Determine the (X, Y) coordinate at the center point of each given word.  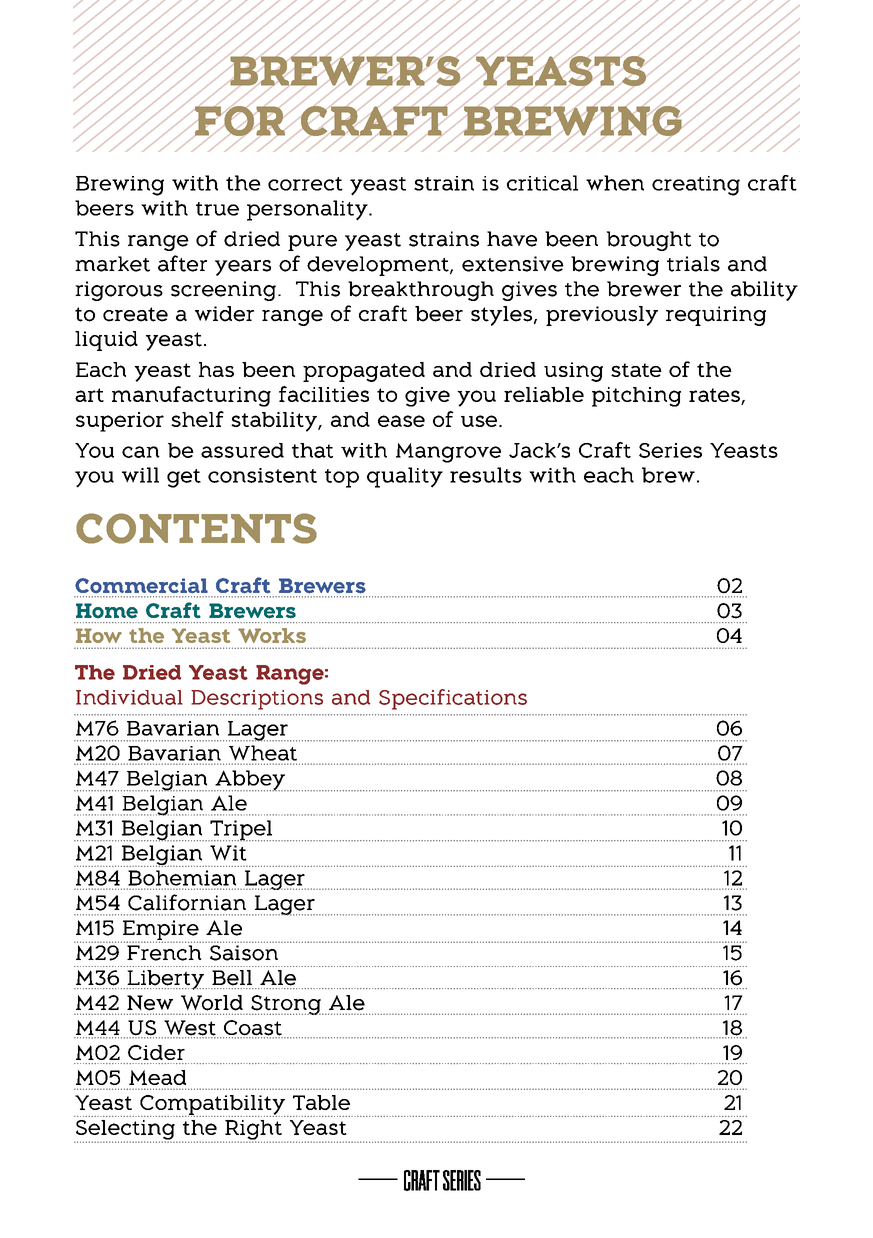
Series (670, 450)
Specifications (453, 699)
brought (648, 241)
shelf (197, 419)
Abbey (250, 781)
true (217, 209)
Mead (157, 1077)
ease (401, 421)
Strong (286, 1005)
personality (308, 210)
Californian (187, 902)
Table (321, 1102)
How (99, 635)
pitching (636, 397)
